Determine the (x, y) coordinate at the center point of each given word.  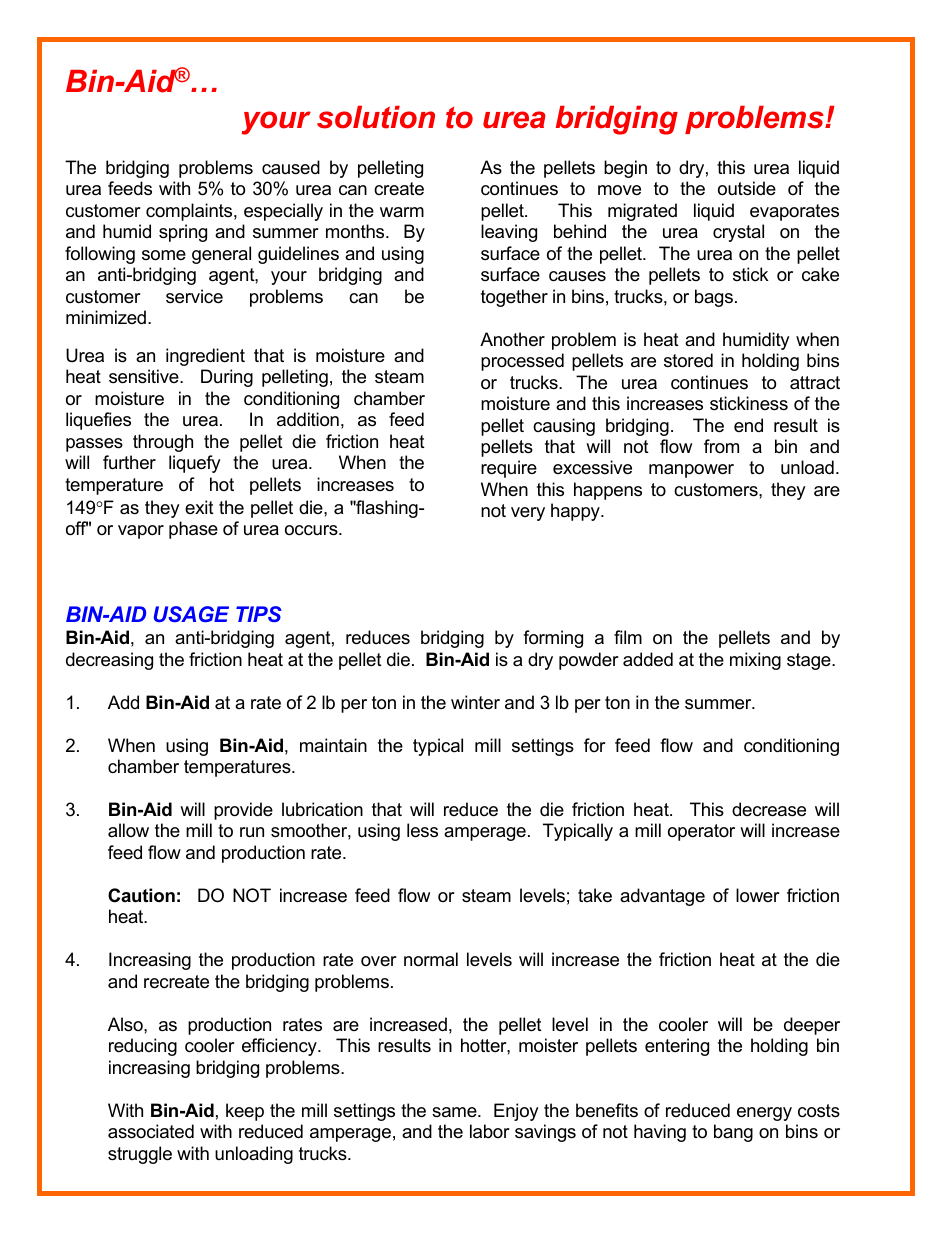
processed (522, 362)
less (422, 830)
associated (151, 1131)
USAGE (191, 614)
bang (733, 1133)
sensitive (145, 376)
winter (475, 702)
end (748, 425)
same (455, 1112)
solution (376, 117)
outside (747, 188)
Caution (141, 895)
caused (291, 167)
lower (758, 895)
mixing (755, 661)
